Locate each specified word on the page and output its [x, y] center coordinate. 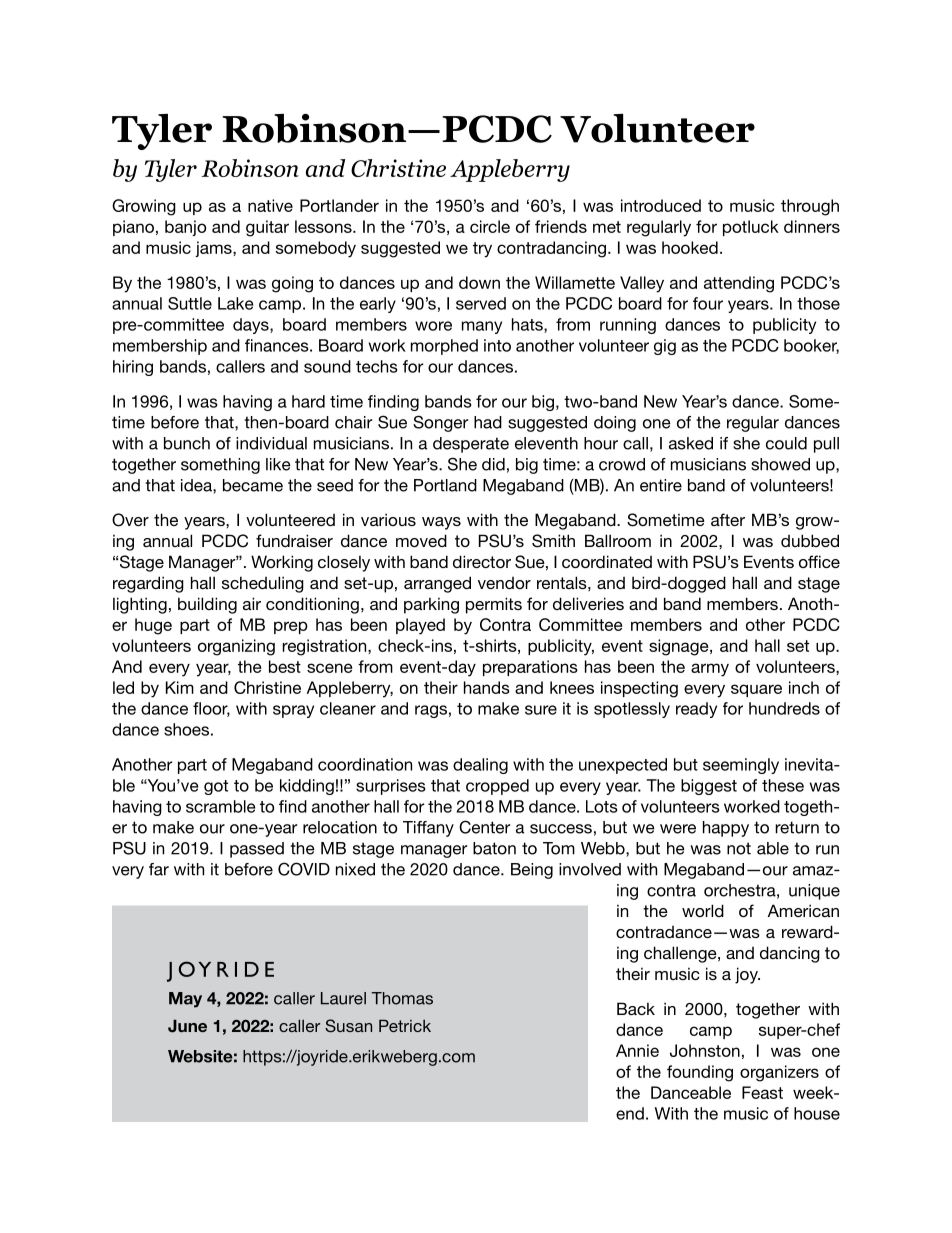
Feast [762, 1092]
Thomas [402, 998]
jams [214, 249]
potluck [751, 228]
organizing [236, 647]
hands [487, 687]
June [187, 1026]
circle [490, 226]
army [710, 670]
